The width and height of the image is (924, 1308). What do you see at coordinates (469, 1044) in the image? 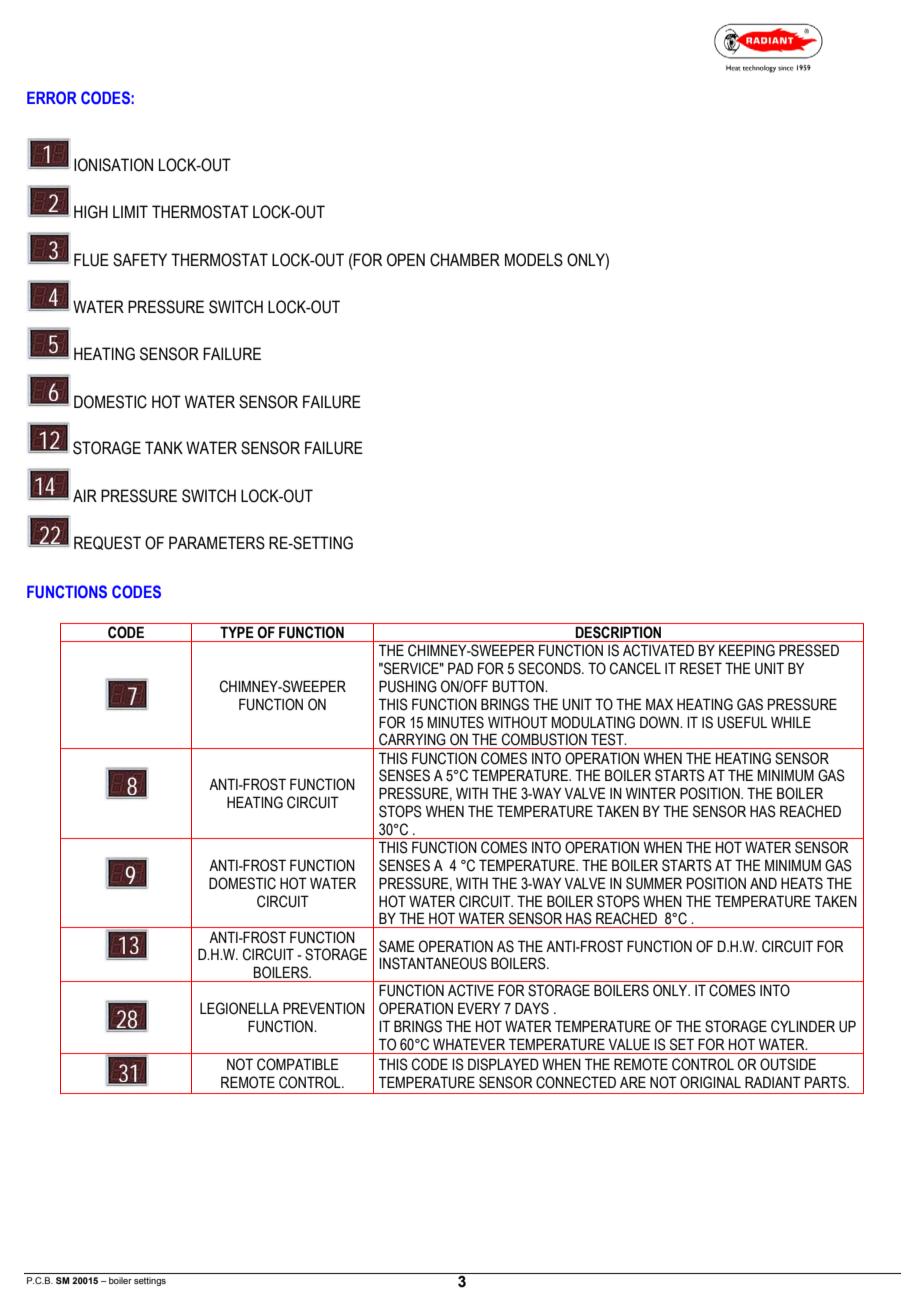
I see `WHATEVER` at bounding box center [469, 1044].
